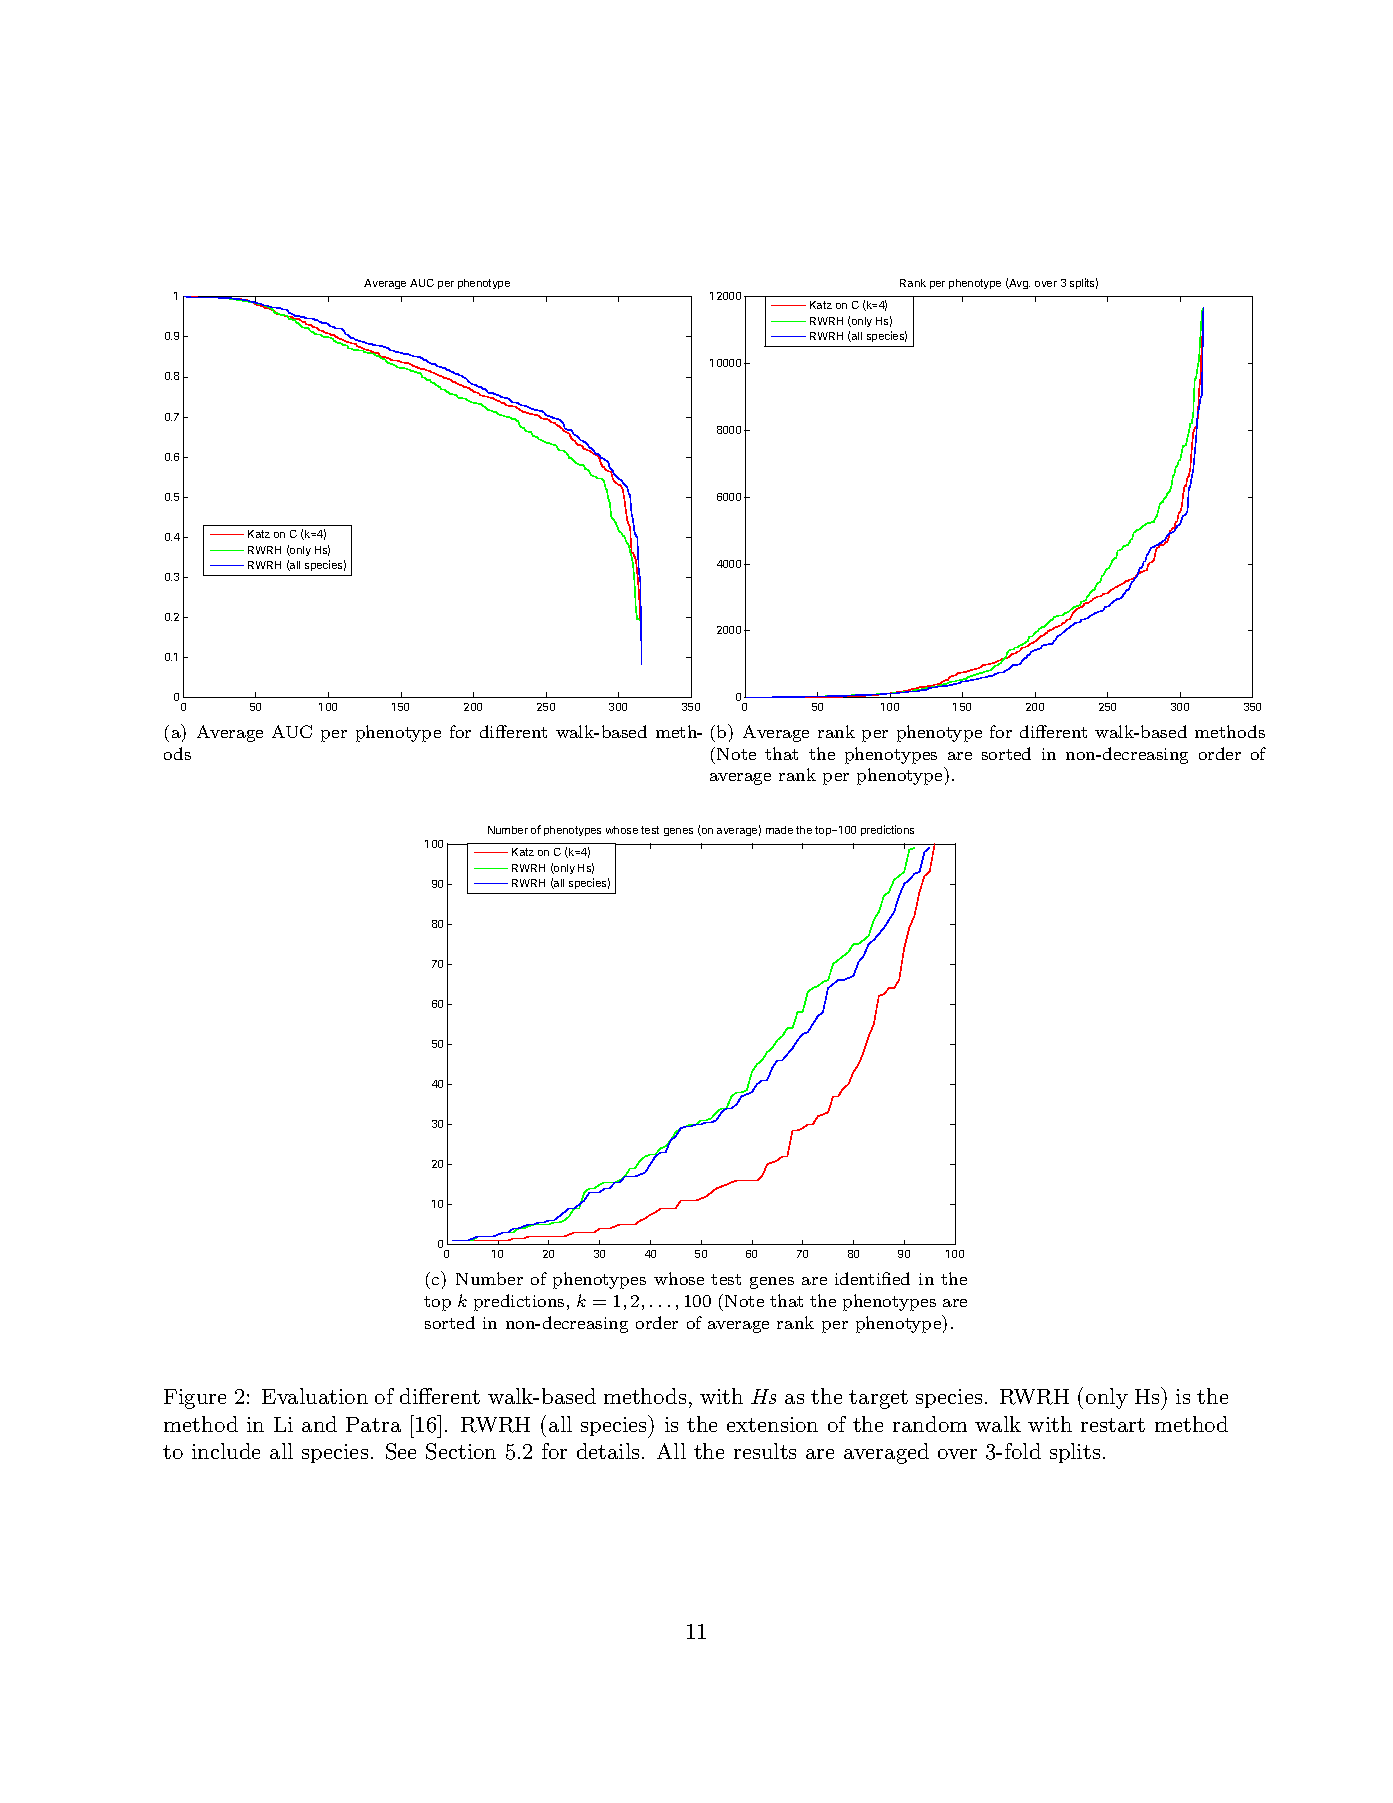 This document has width=1393, height=1803. What do you see at coordinates (772, 1424) in the document?
I see `extension` at bounding box center [772, 1424].
